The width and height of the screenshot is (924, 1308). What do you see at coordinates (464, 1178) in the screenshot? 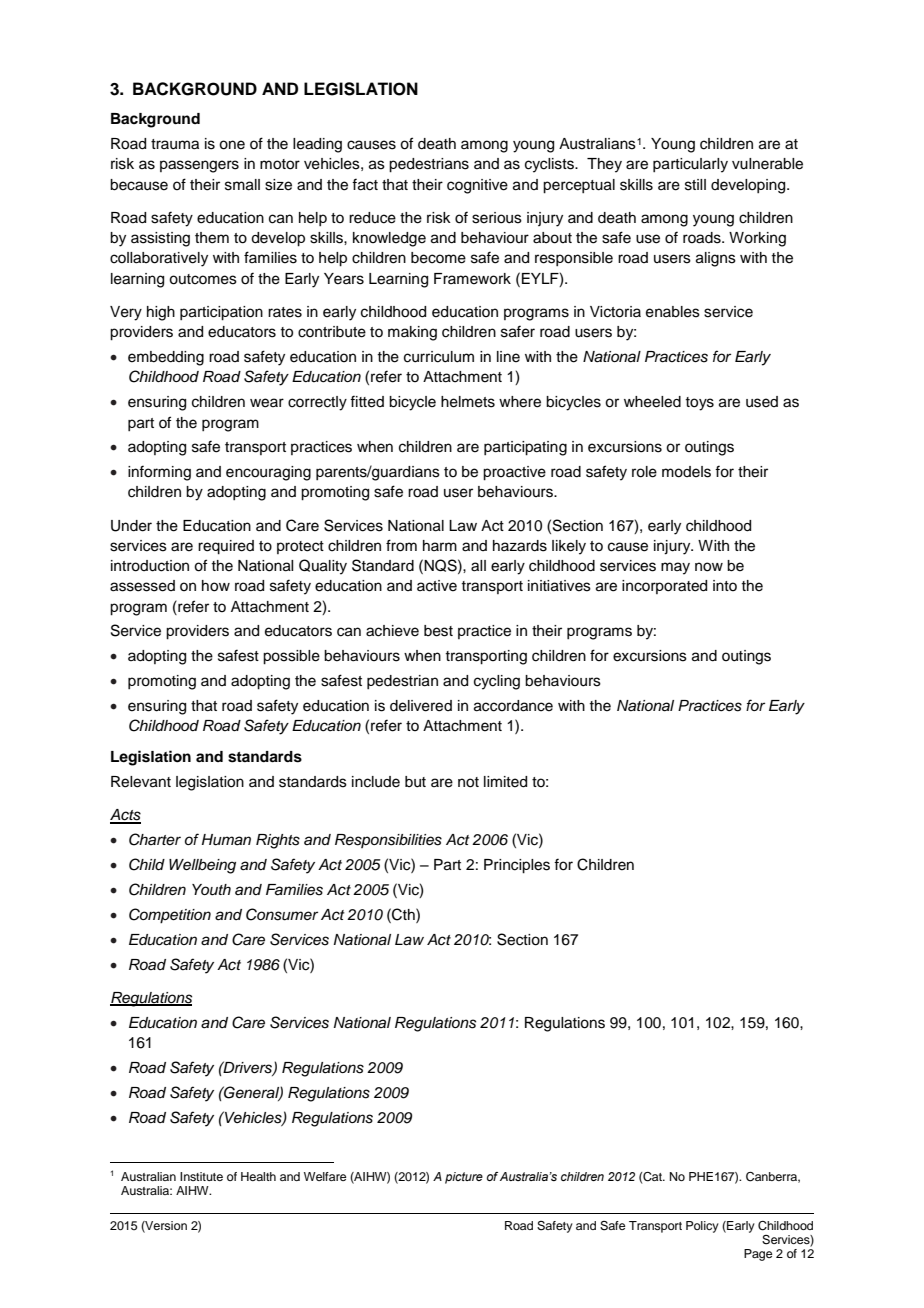
I see `picture` at bounding box center [464, 1178].
